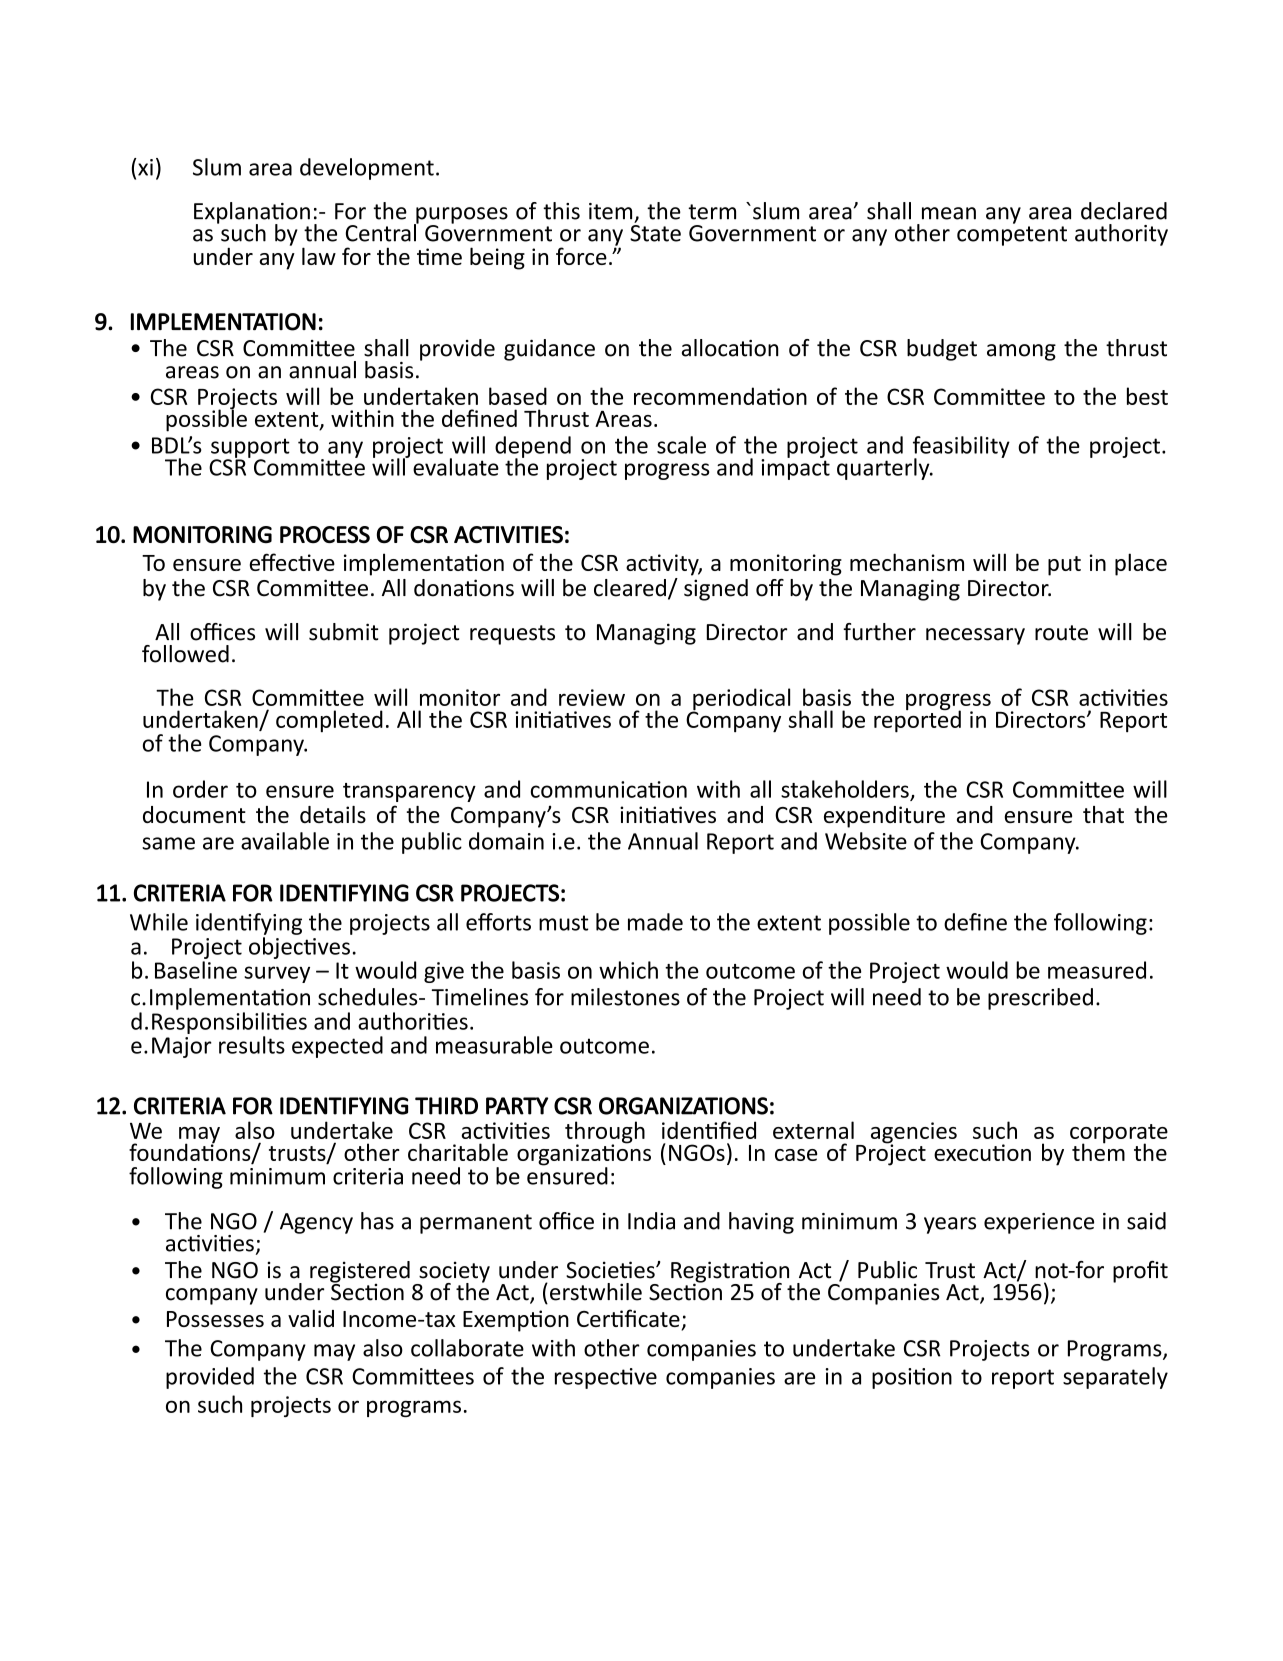 Image resolution: width=1283 pixels, height=1661 pixels. What do you see at coordinates (277, 974) in the image?
I see `survey` at bounding box center [277, 974].
